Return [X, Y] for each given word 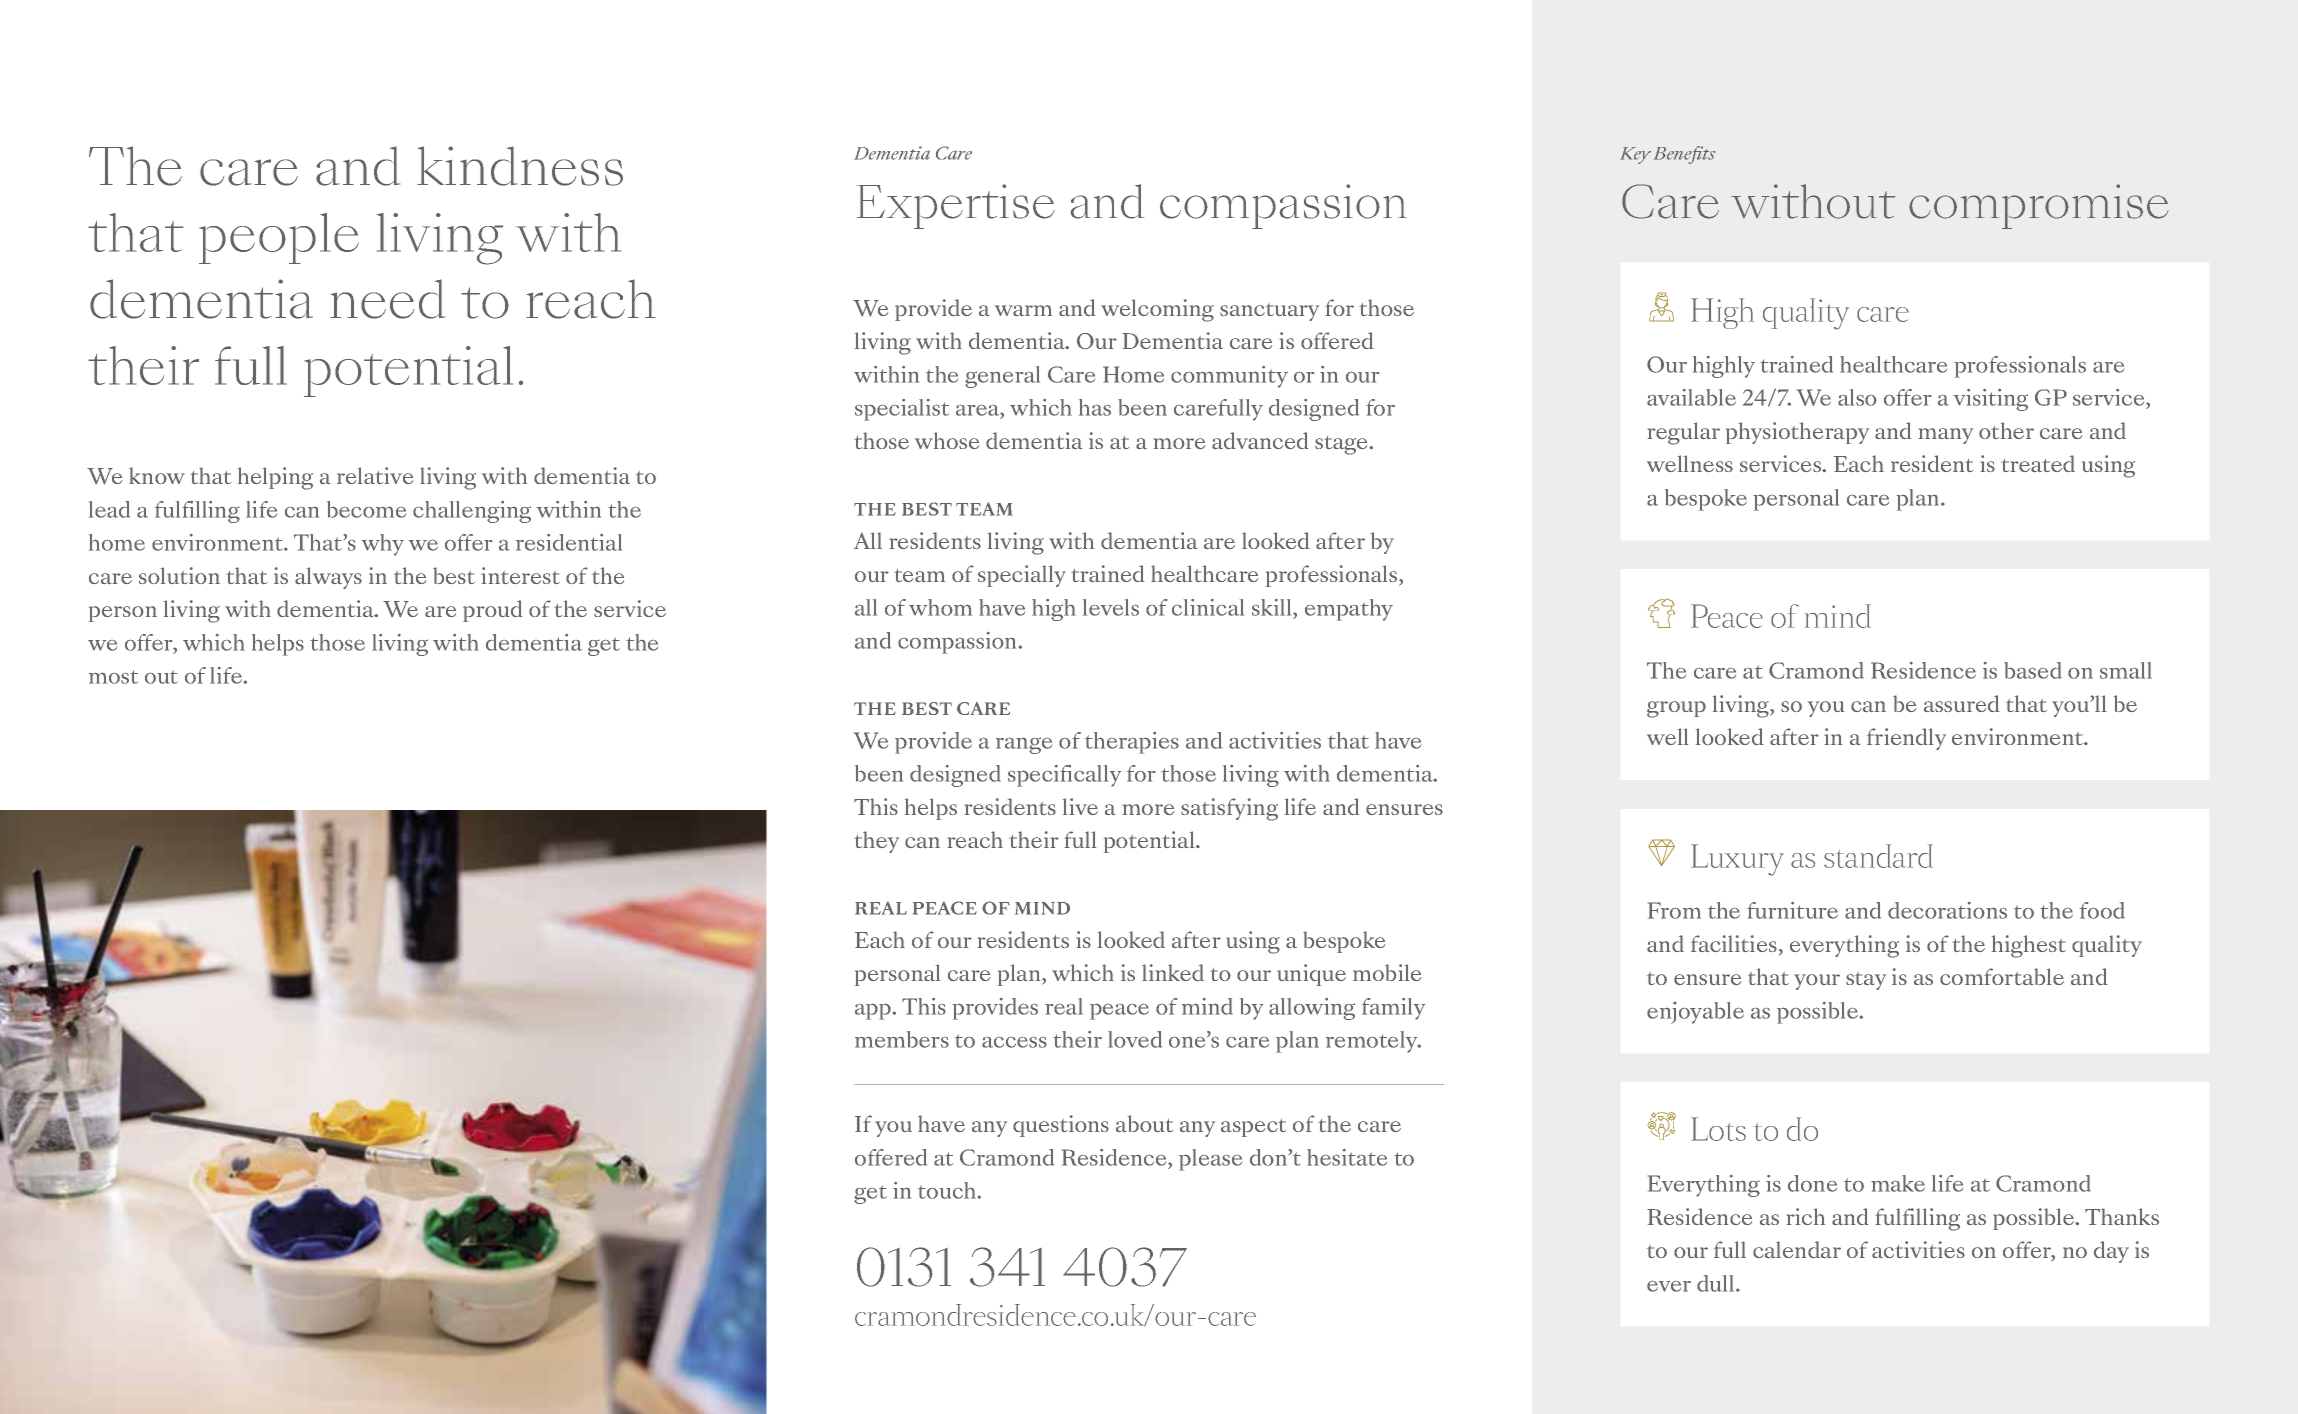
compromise [2039, 206]
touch [948, 1190]
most [113, 677]
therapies [1132, 743]
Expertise [956, 206]
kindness [520, 166]
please [1210, 1160]
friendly [1906, 739]
